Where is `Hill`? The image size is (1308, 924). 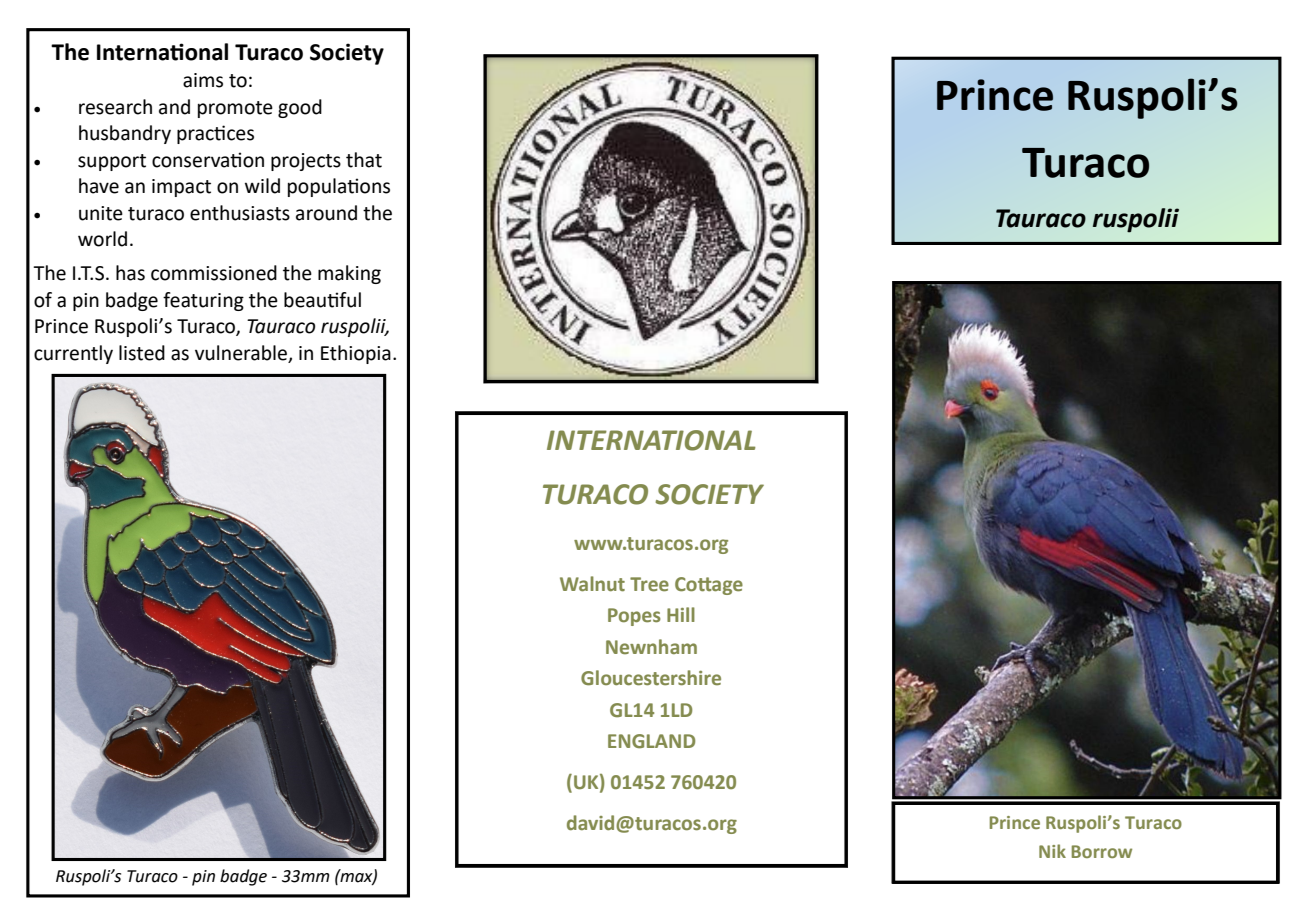 Hill is located at coordinates (681, 614).
